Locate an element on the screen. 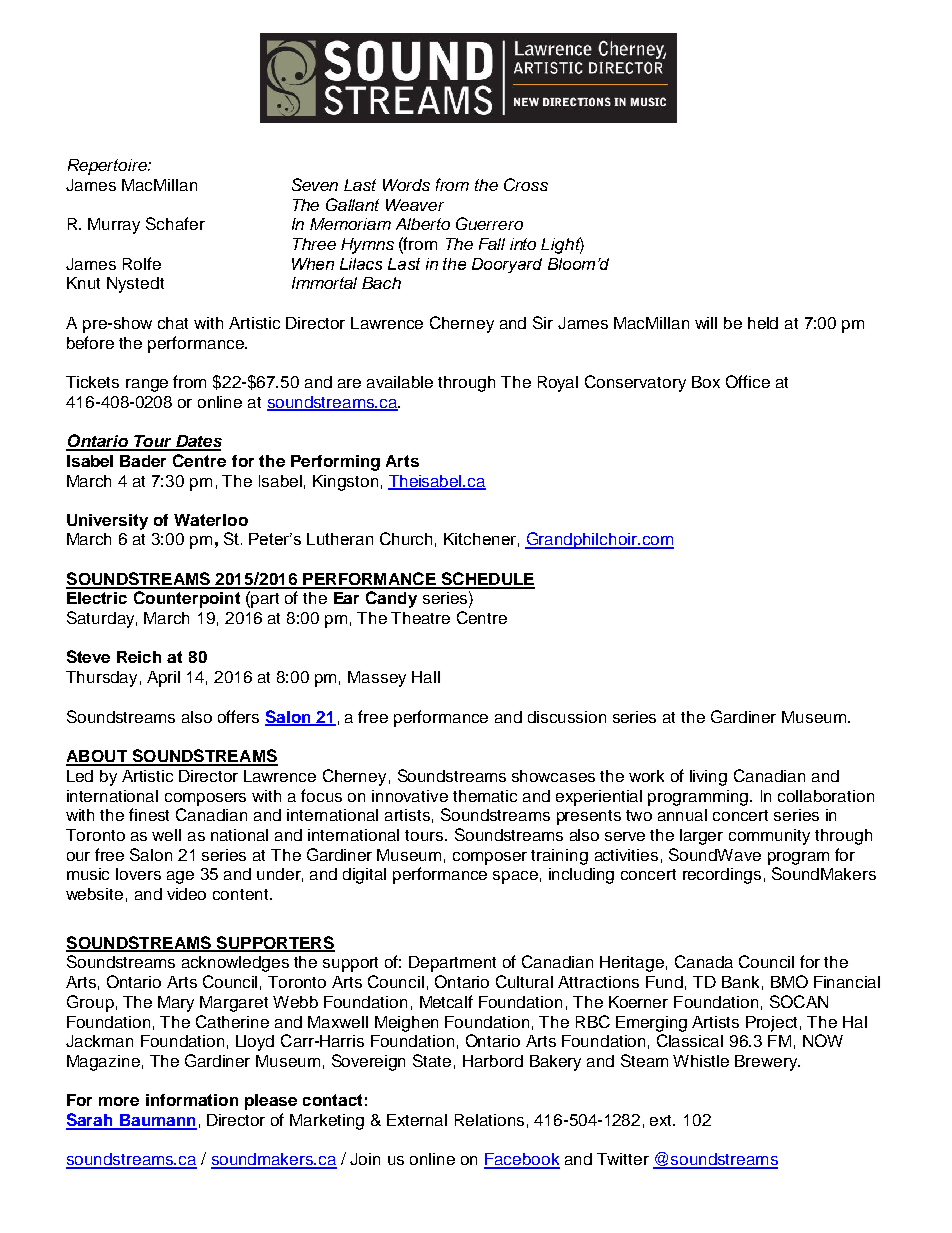  Baumann is located at coordinates (157, 1121).
